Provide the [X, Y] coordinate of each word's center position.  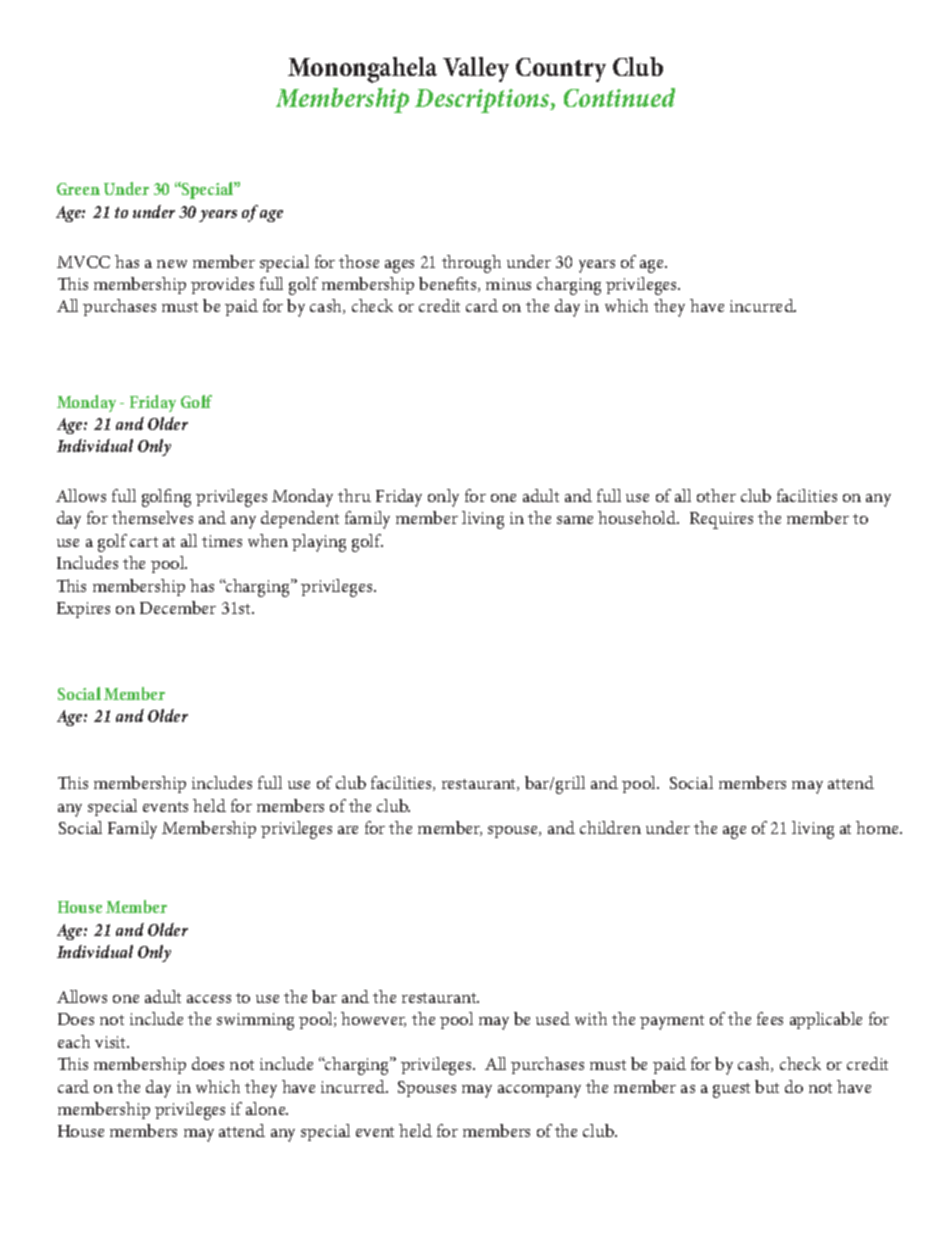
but [767, 1086]
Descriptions [483, 101]
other [716, 495]
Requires [721, 520]
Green [78, 189]
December [178, 607]
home [878, 827]
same [575, 520]
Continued [619, 97]
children [610, 827]
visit [112, 1042]
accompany [539, 1091]
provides [222, 285]
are [348, 830]
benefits [449, 284]
